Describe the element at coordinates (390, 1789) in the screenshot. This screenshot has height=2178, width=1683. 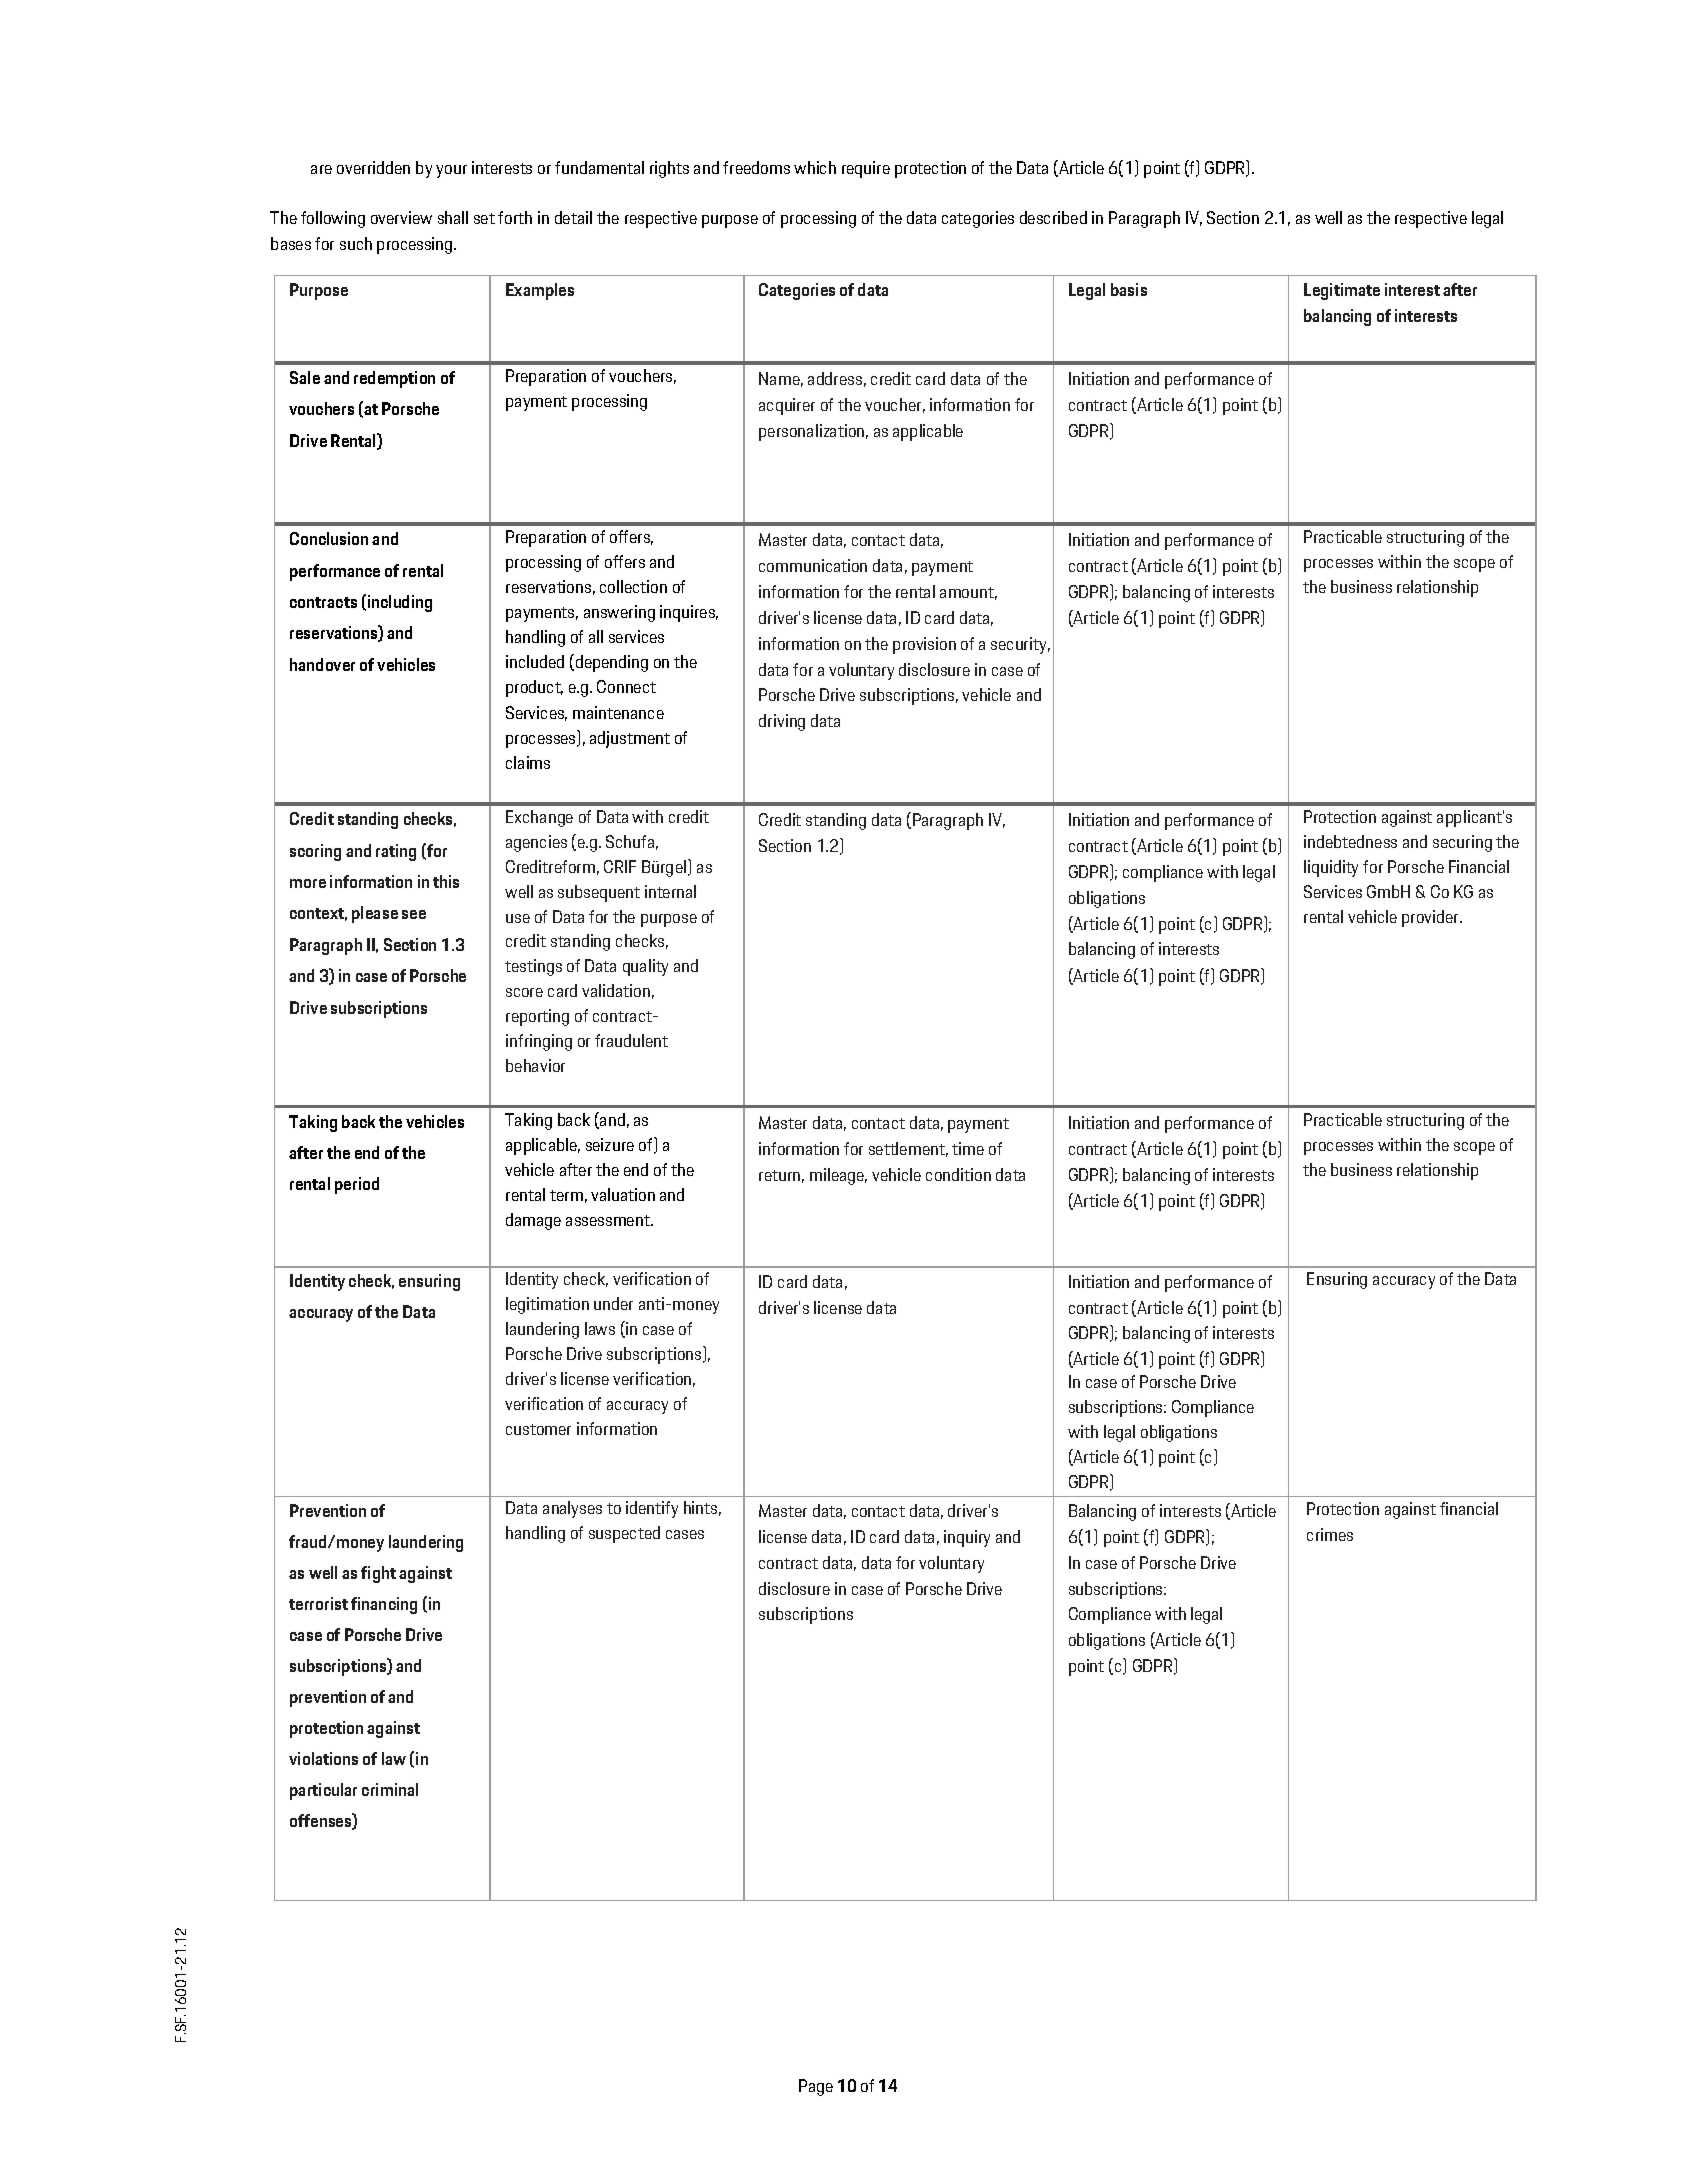
I see `criminal` at that location.
